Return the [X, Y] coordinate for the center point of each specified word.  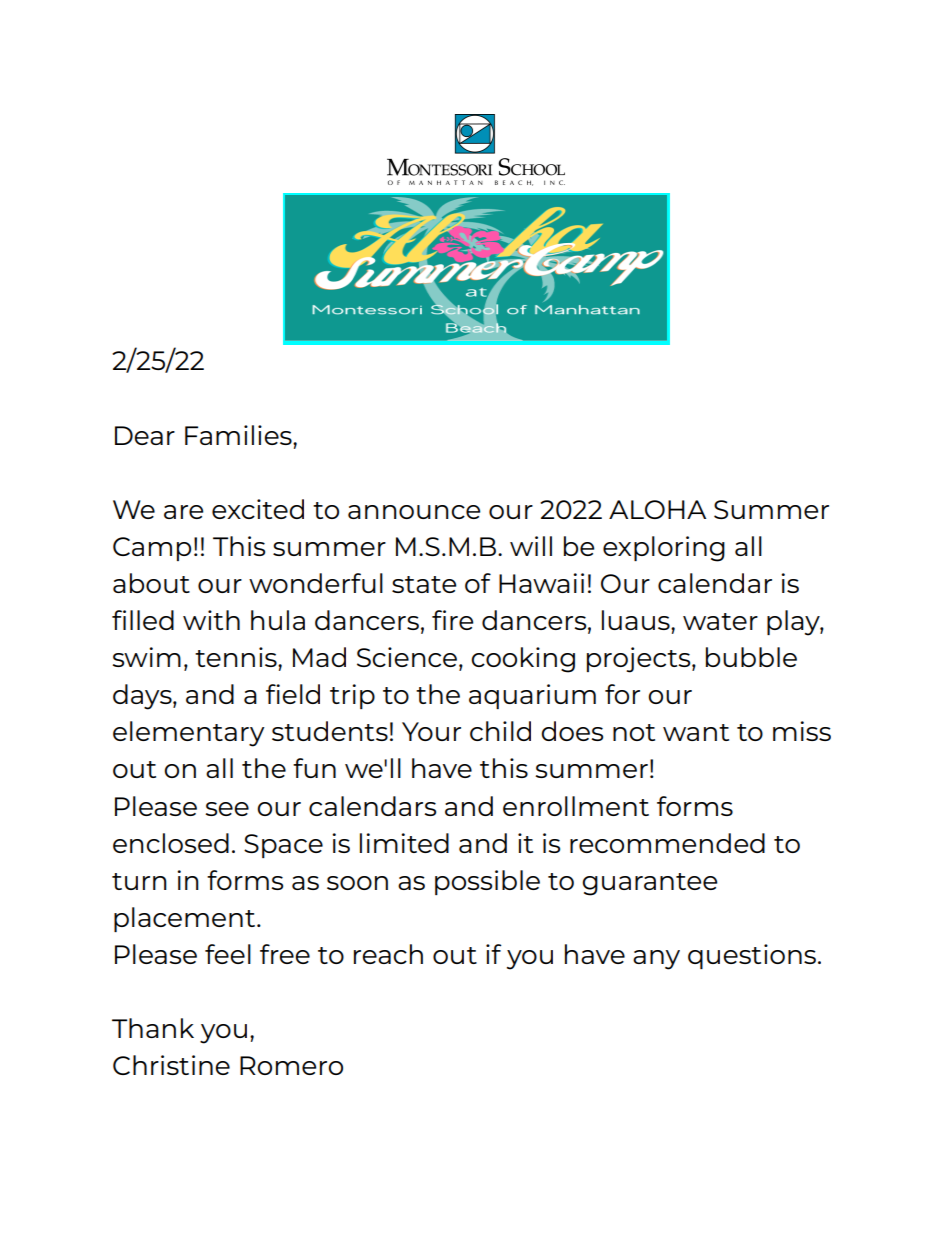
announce [414, 512]
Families [239, 435]
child [500, 731]
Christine [171, 1065]
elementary [189, 734]
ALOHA [657, 509]
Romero [291, 1065]
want [696, 732]
